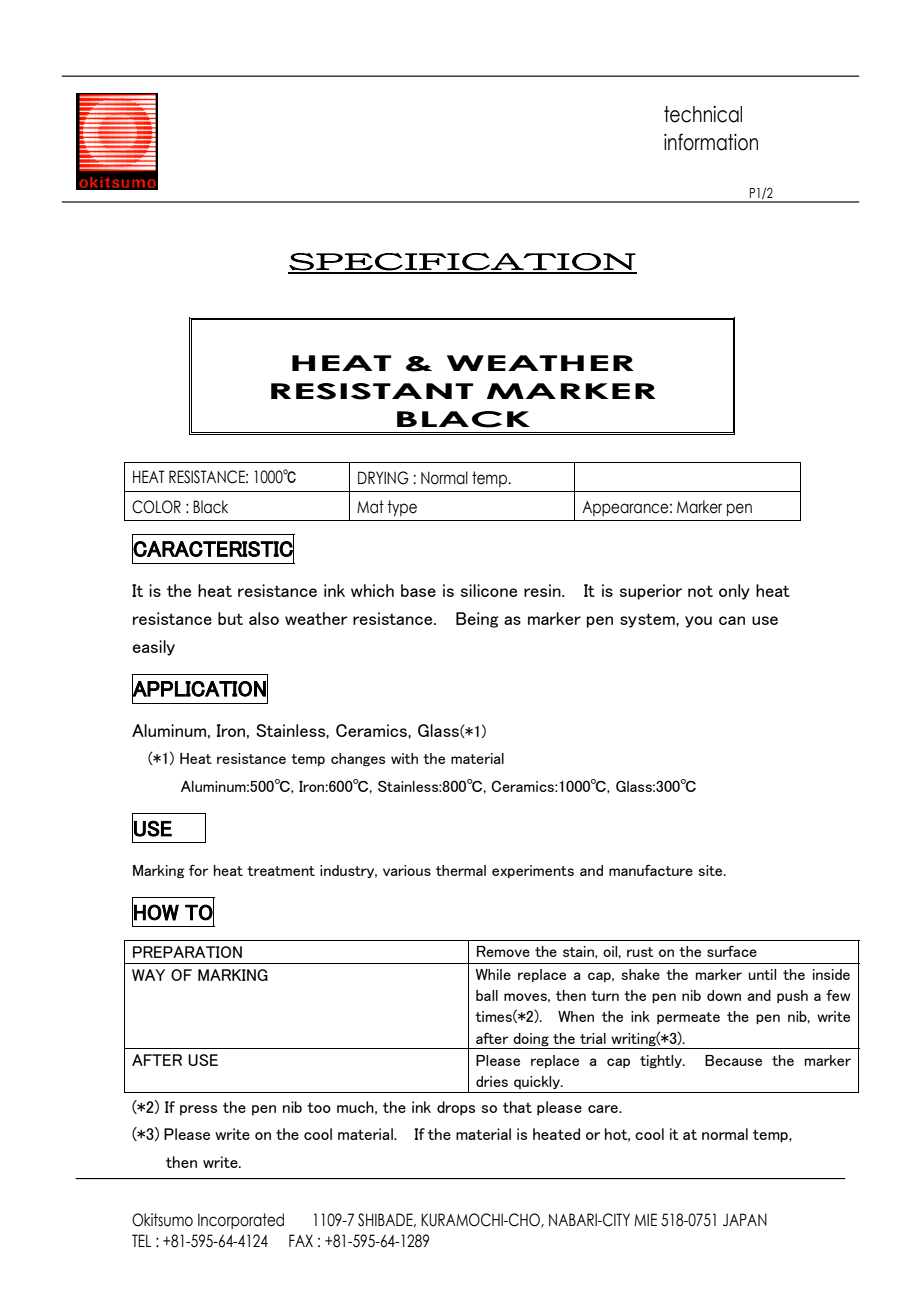  Describe the element at coordinates (187, 952) in the document. I see `PREPARATION` at that location.
